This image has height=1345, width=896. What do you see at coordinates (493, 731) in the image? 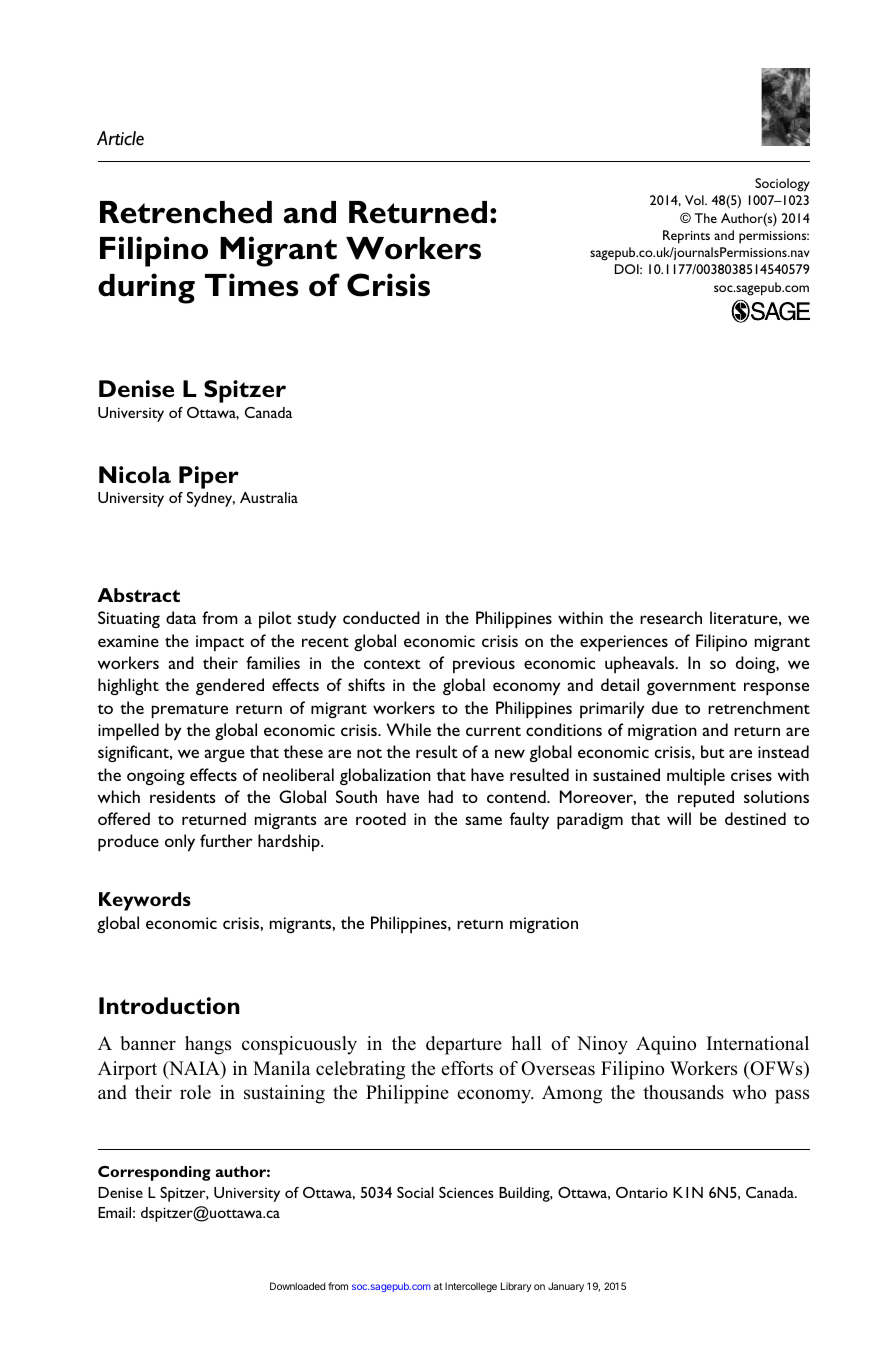
I see `current` at bounding box center [493, 731].
